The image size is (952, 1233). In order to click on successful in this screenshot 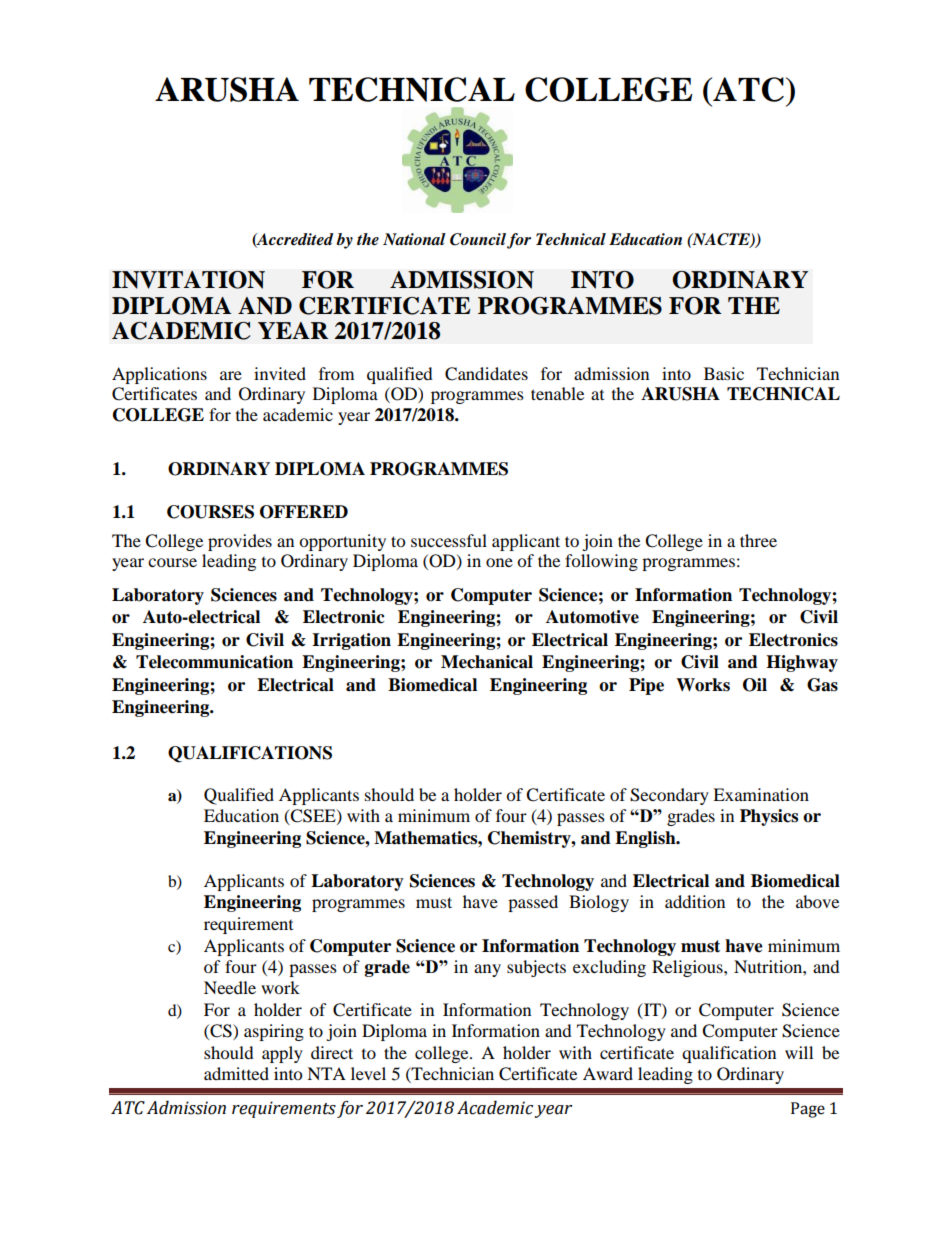, I will do `click(449, 540)`.
